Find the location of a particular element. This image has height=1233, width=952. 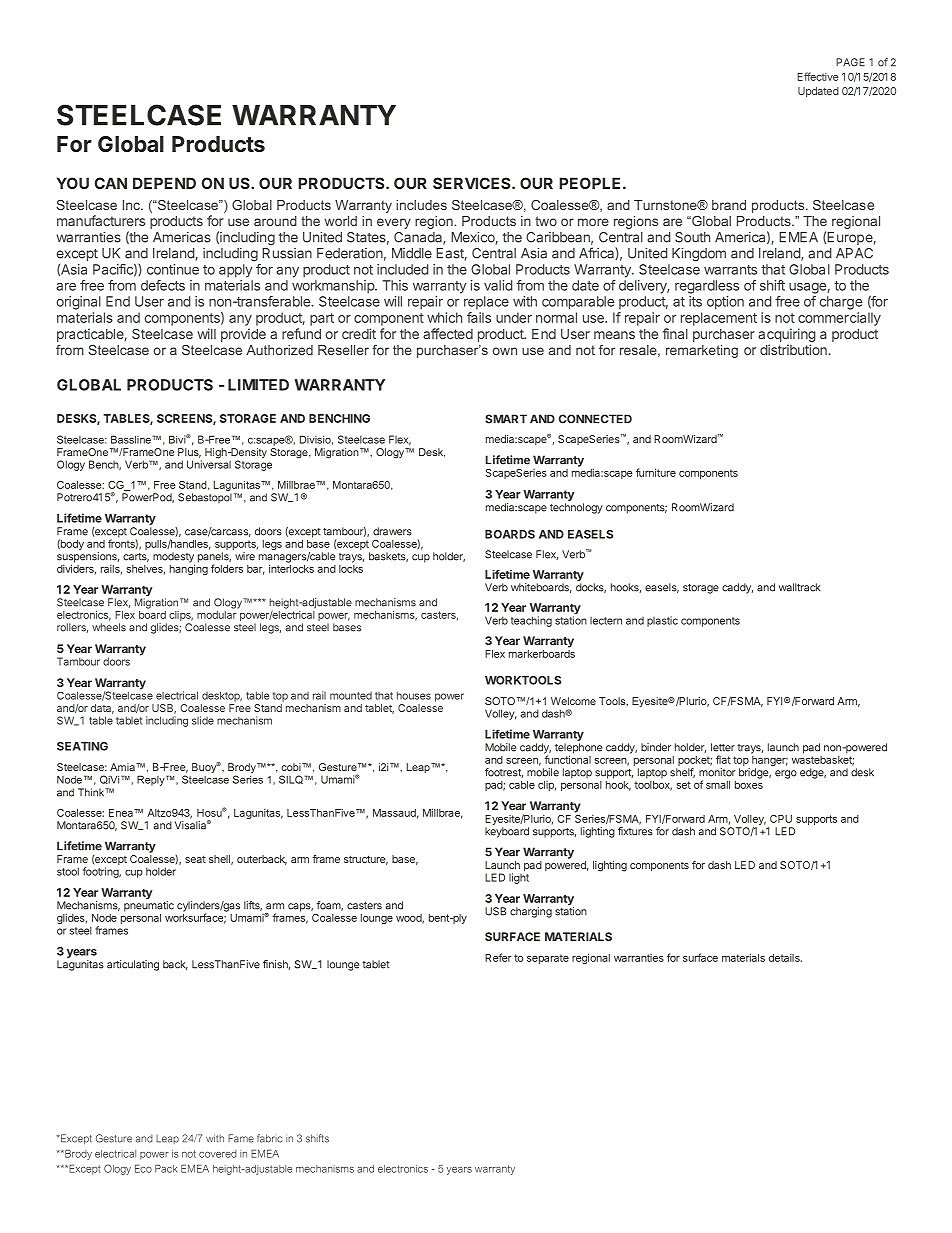

SMART is located at coordinates (506, 419).
